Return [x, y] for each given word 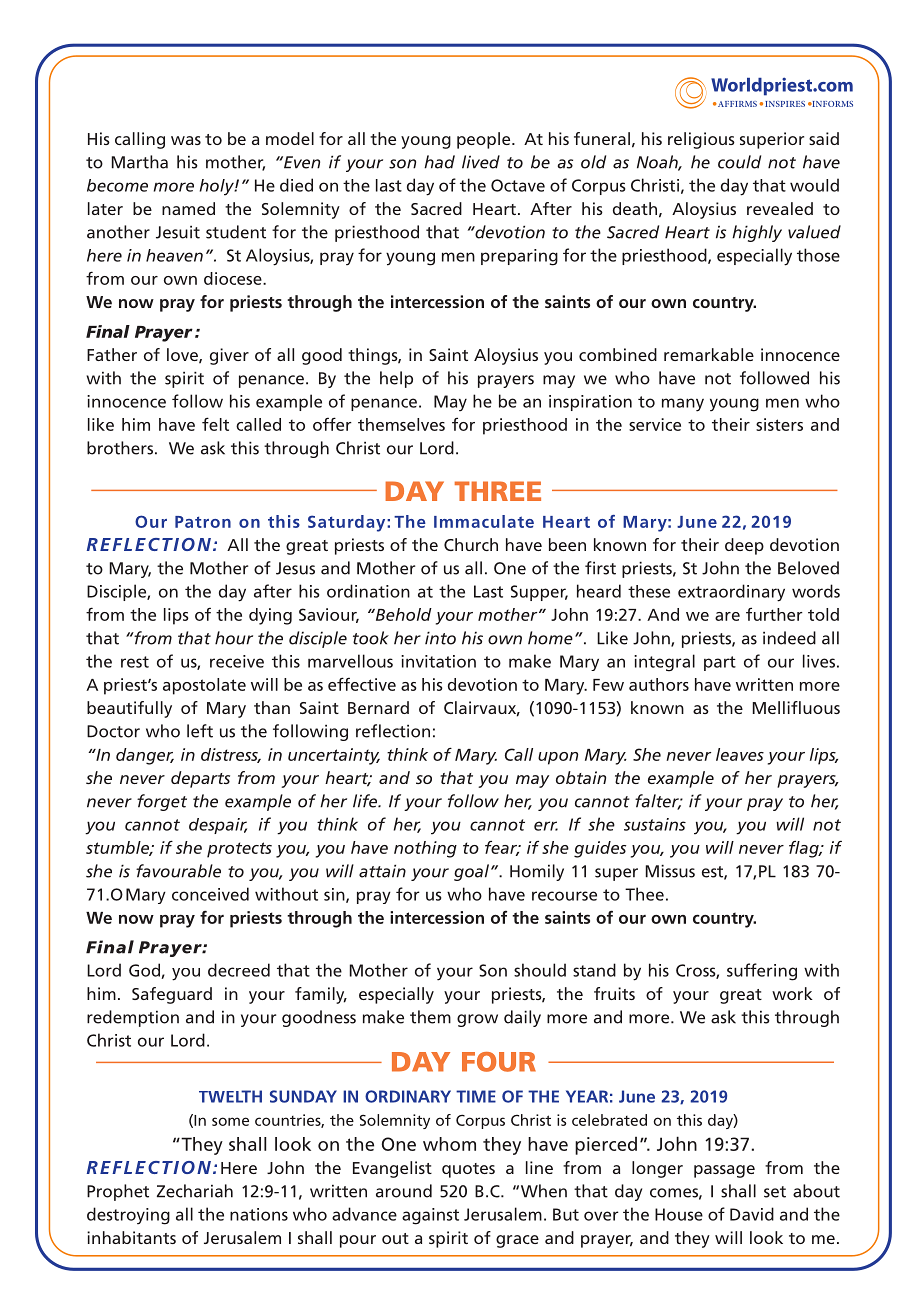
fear [502, 848]
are [727, 616]
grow [477, 1020]
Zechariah [195, 1191]
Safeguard [172, 995]
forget [162, 802]
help [396, 379]
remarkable [709, 354]
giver [229, 356]
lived [481, 162]
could [739, 162]
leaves [740, 754]
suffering [762, 972]
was [186, 140]
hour [234, 638]
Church [471, 544]
